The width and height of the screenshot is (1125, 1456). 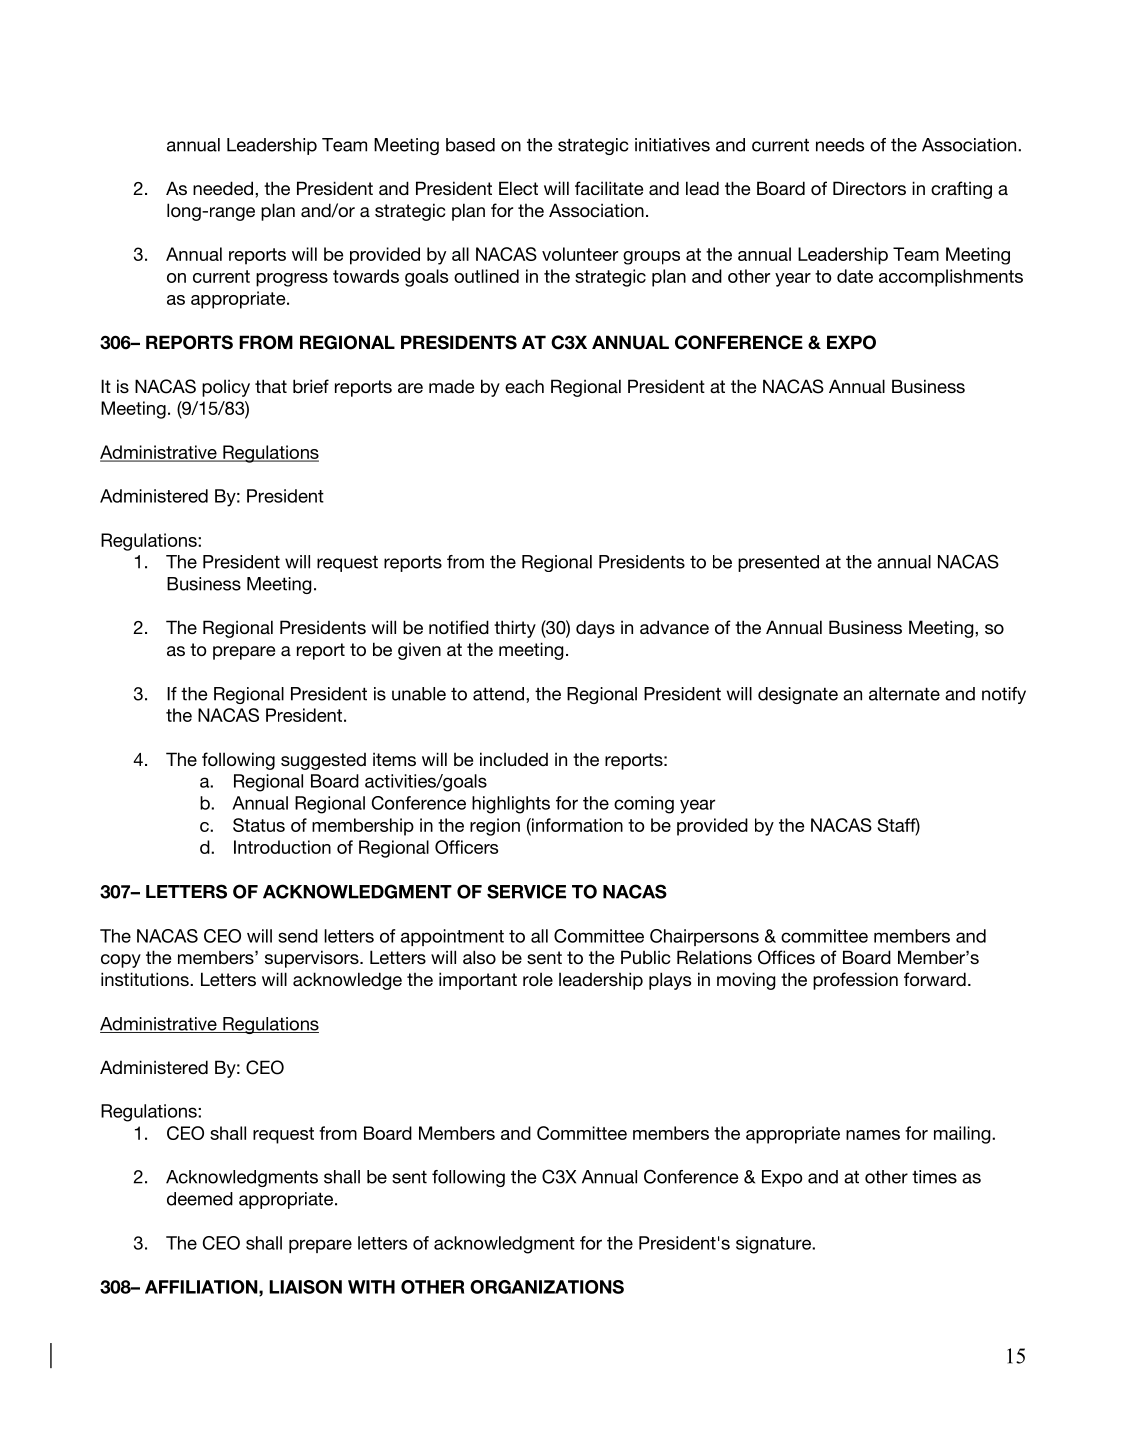 I want to click on Directors, so click(x=869, y=188).
